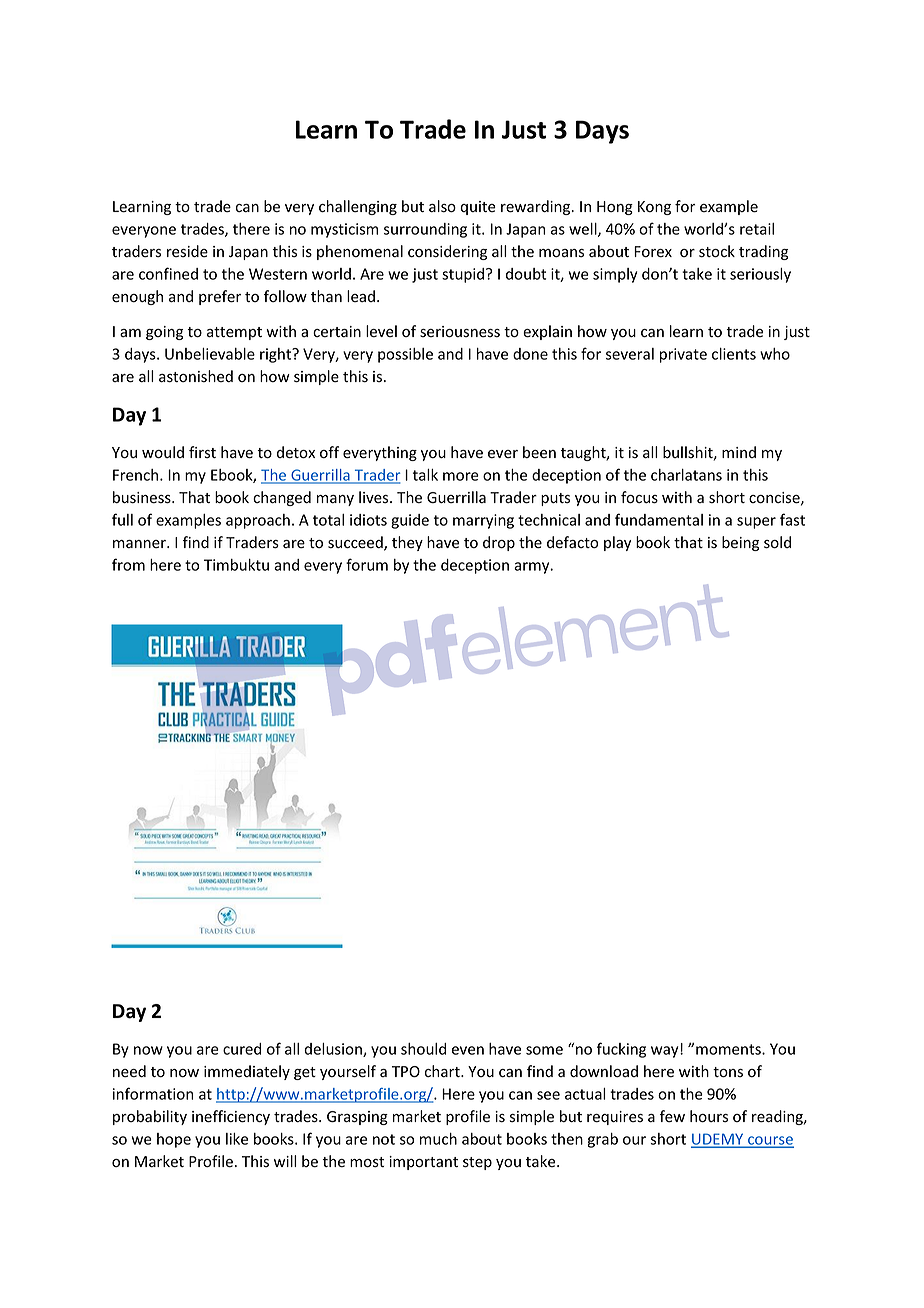  Describe the element at coordinates (187, 251) in the screenshot. I see `reside` at that location.
